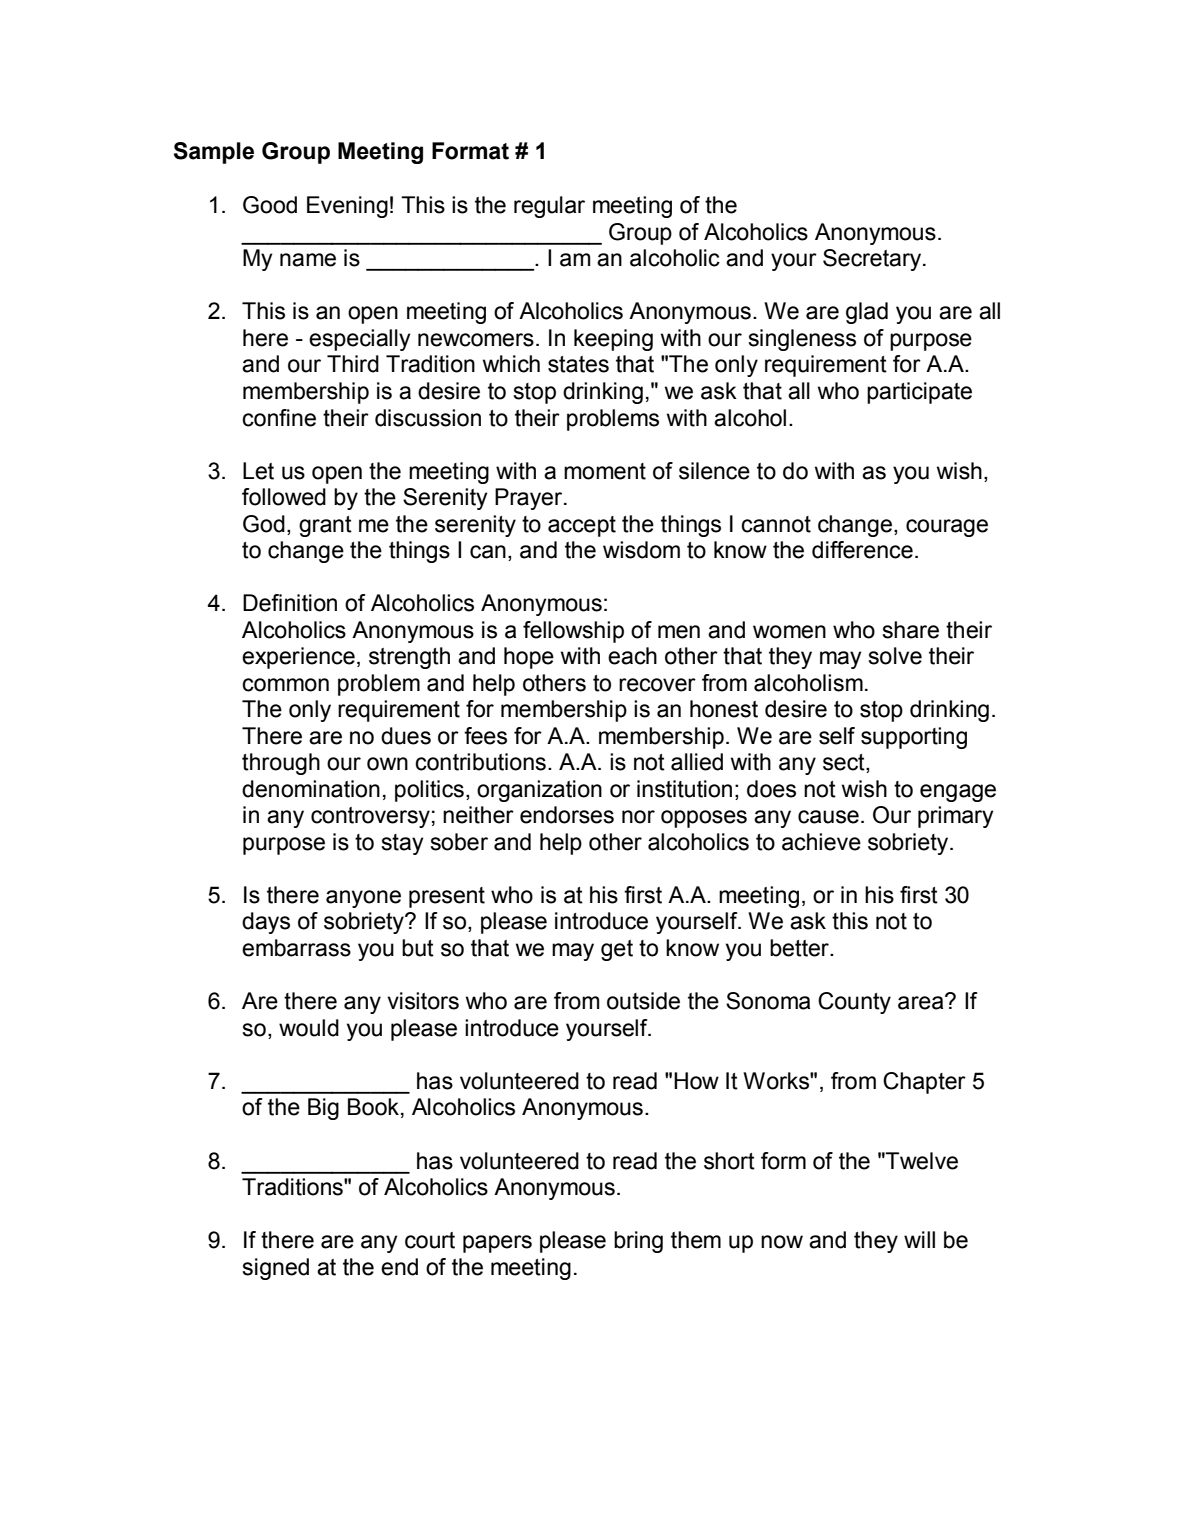  What do you see at coordinates (617, 950) in the page?
I see `get` at bounding box center [617, 950].
